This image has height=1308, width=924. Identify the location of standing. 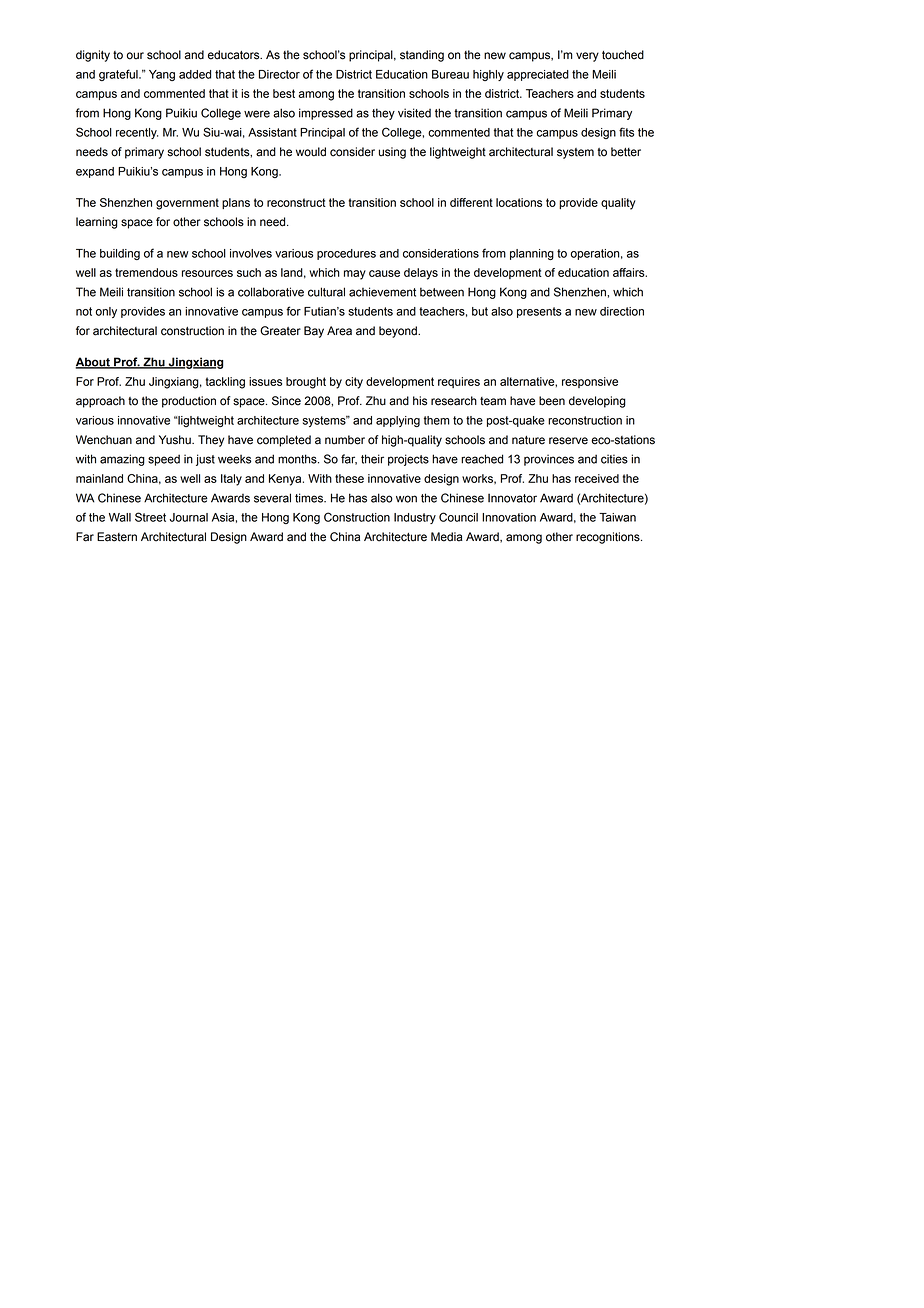
(422, 56).
